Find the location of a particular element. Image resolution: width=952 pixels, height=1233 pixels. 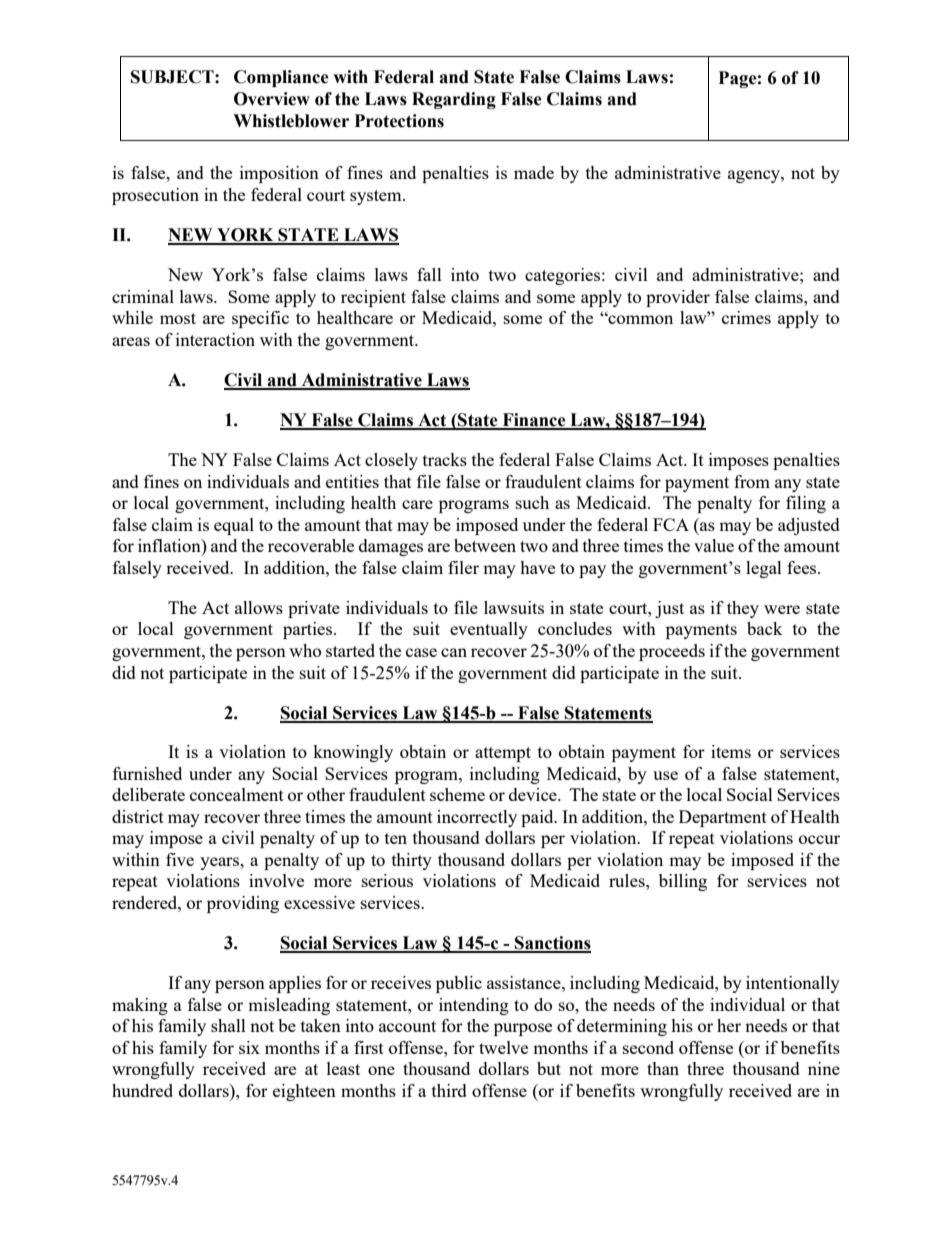

allows is located at coordinates (259, 607).
